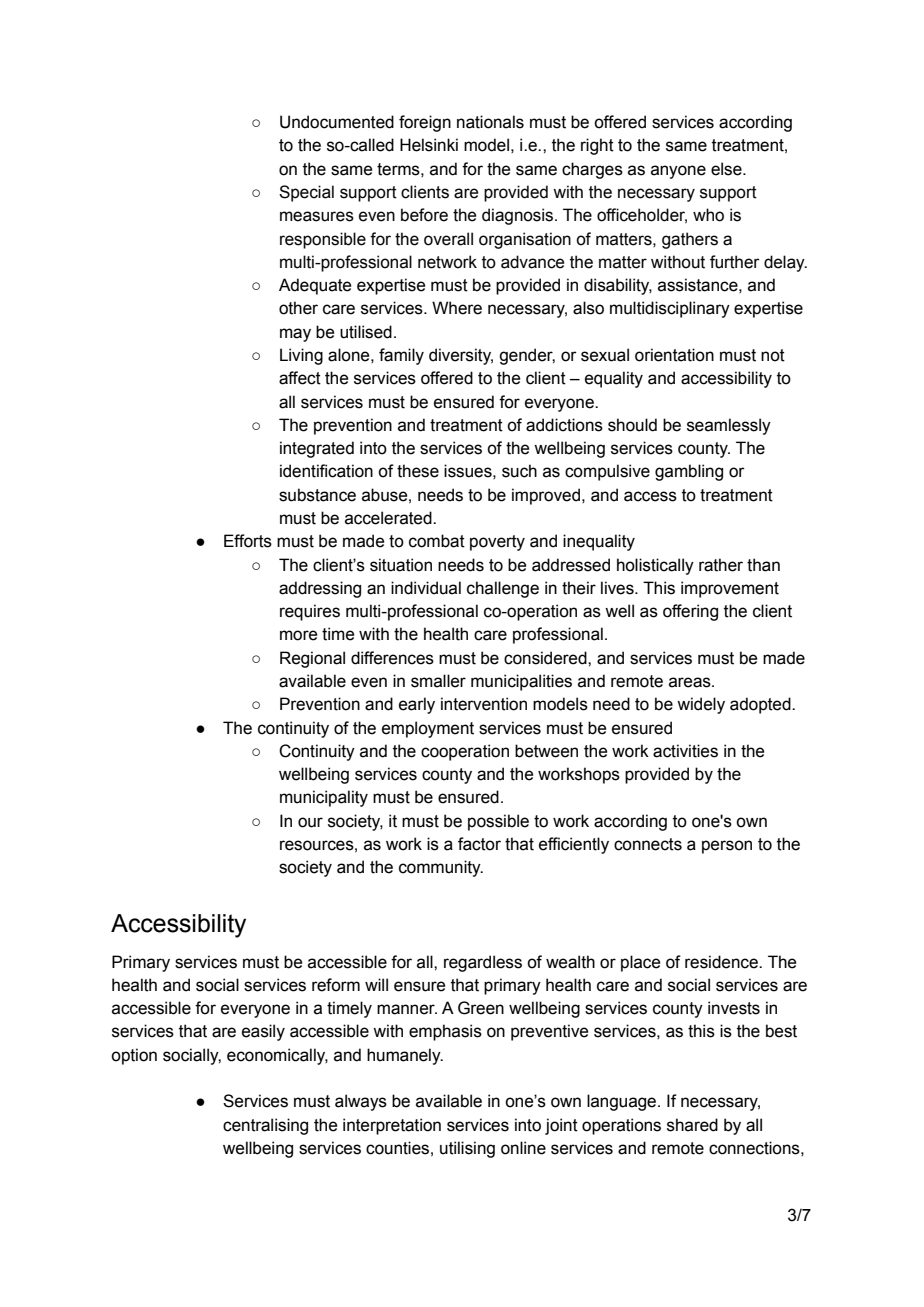 This screenshot has height=1307, width=924. What do you see at coordinates (277, 1056) in the screenshot?
I see `economically` at bounding box center [277, 1056].
